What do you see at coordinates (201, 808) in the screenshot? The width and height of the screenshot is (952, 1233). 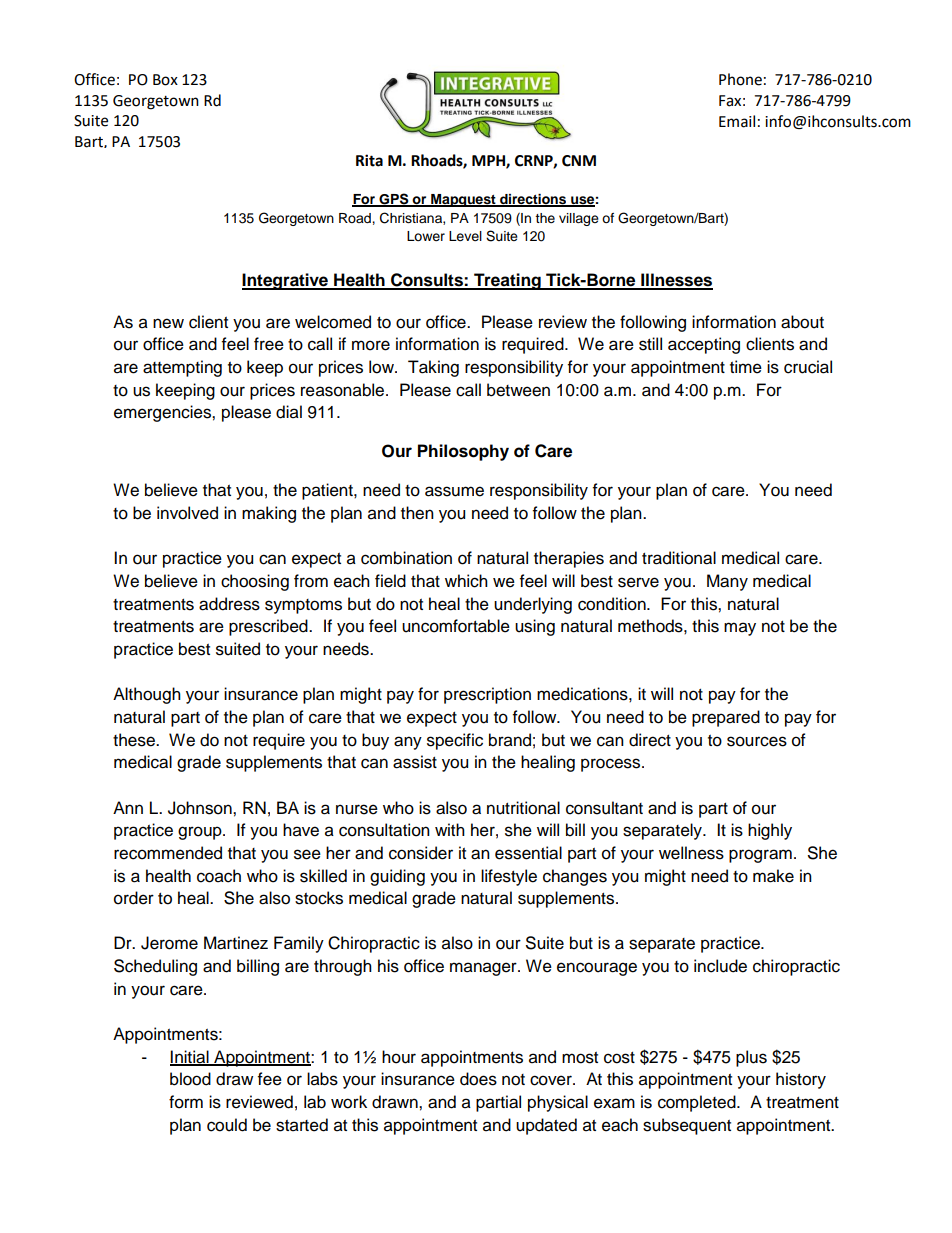 I see `Johnson` at bounding box center [201, 808].
